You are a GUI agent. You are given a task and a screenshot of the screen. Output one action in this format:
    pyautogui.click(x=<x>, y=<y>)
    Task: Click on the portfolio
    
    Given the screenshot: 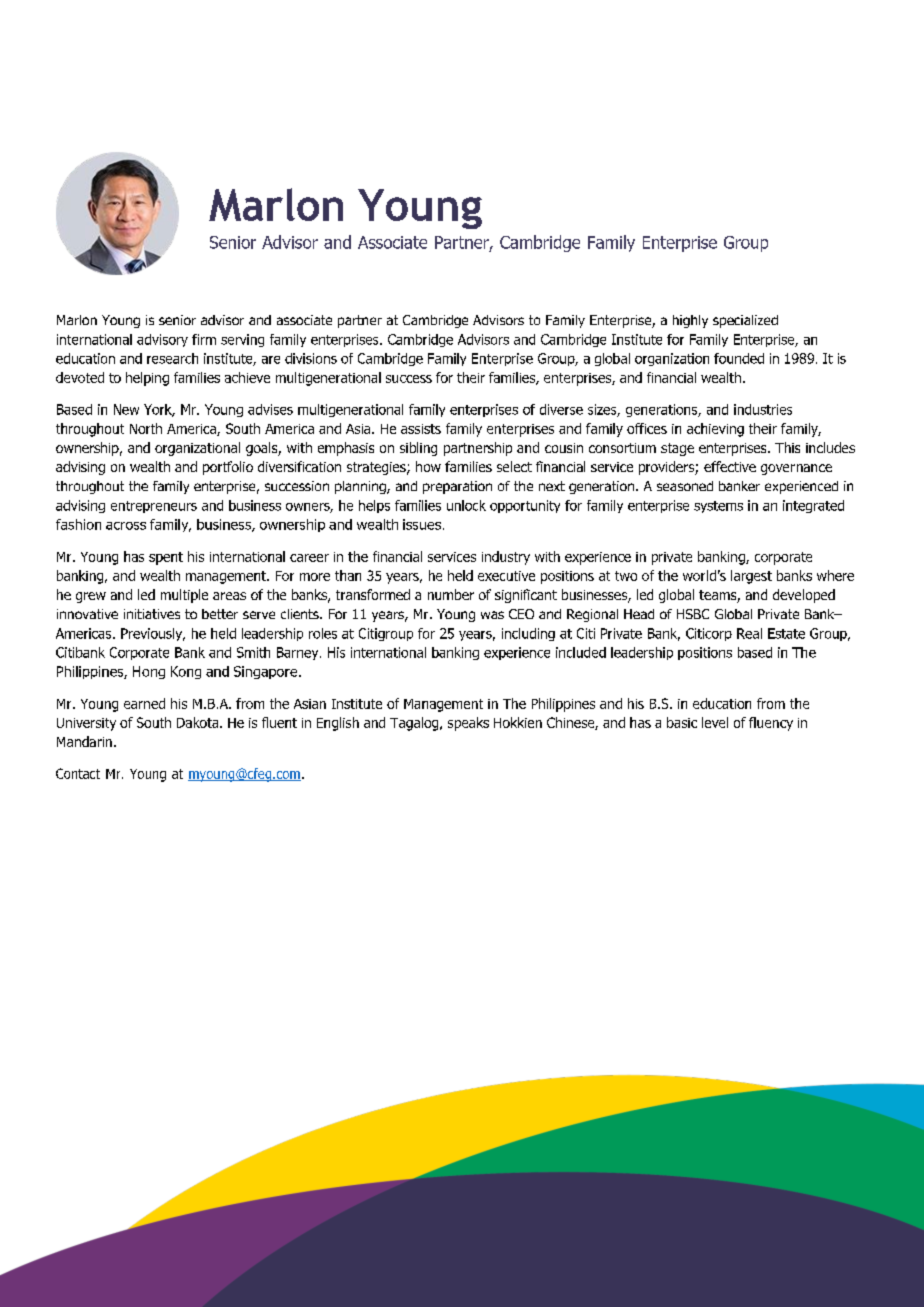 What is the action you would take?
    pyautogui.click(x=228, y=468)
